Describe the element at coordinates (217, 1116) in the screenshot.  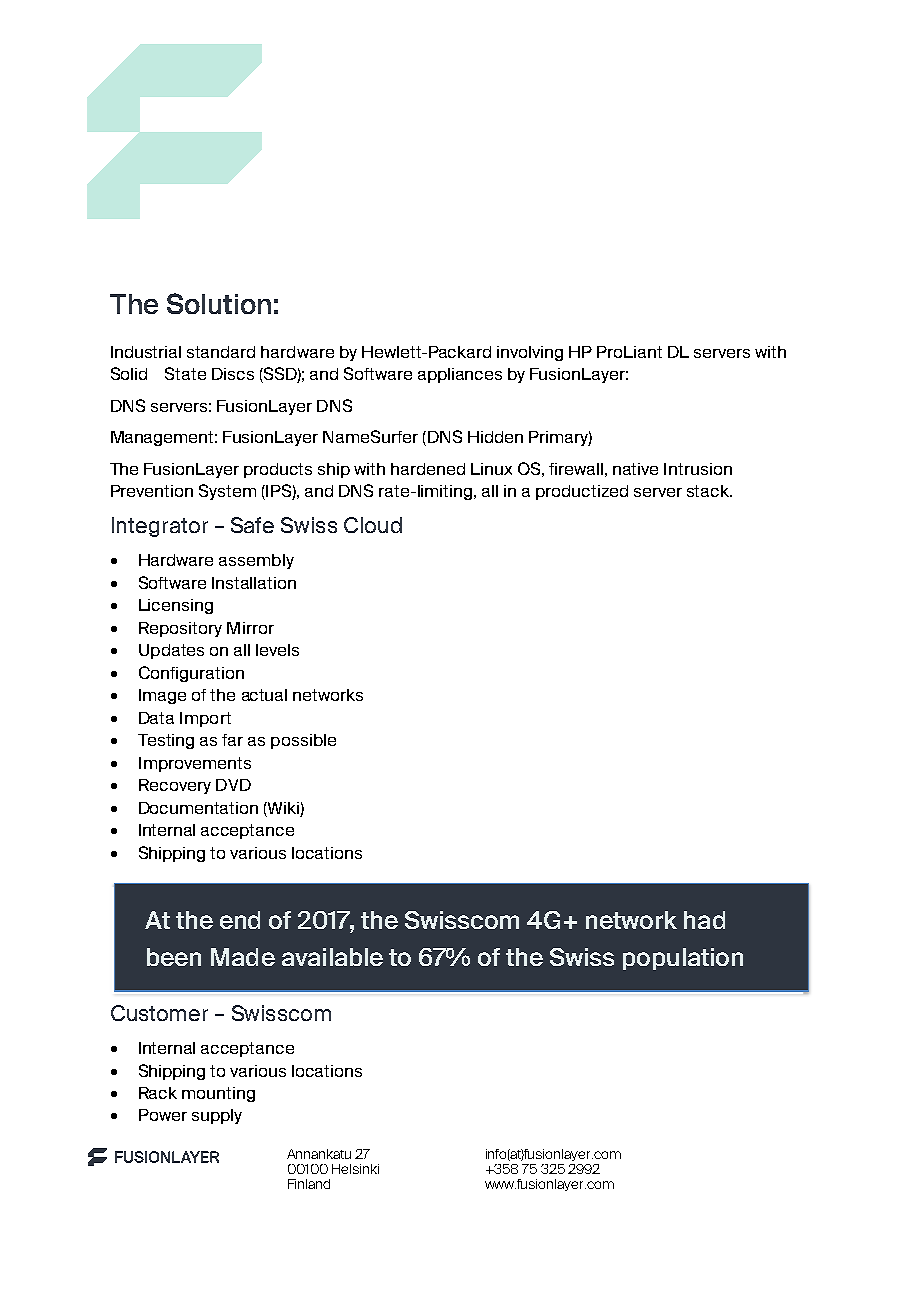
I see `supply` at that location.
